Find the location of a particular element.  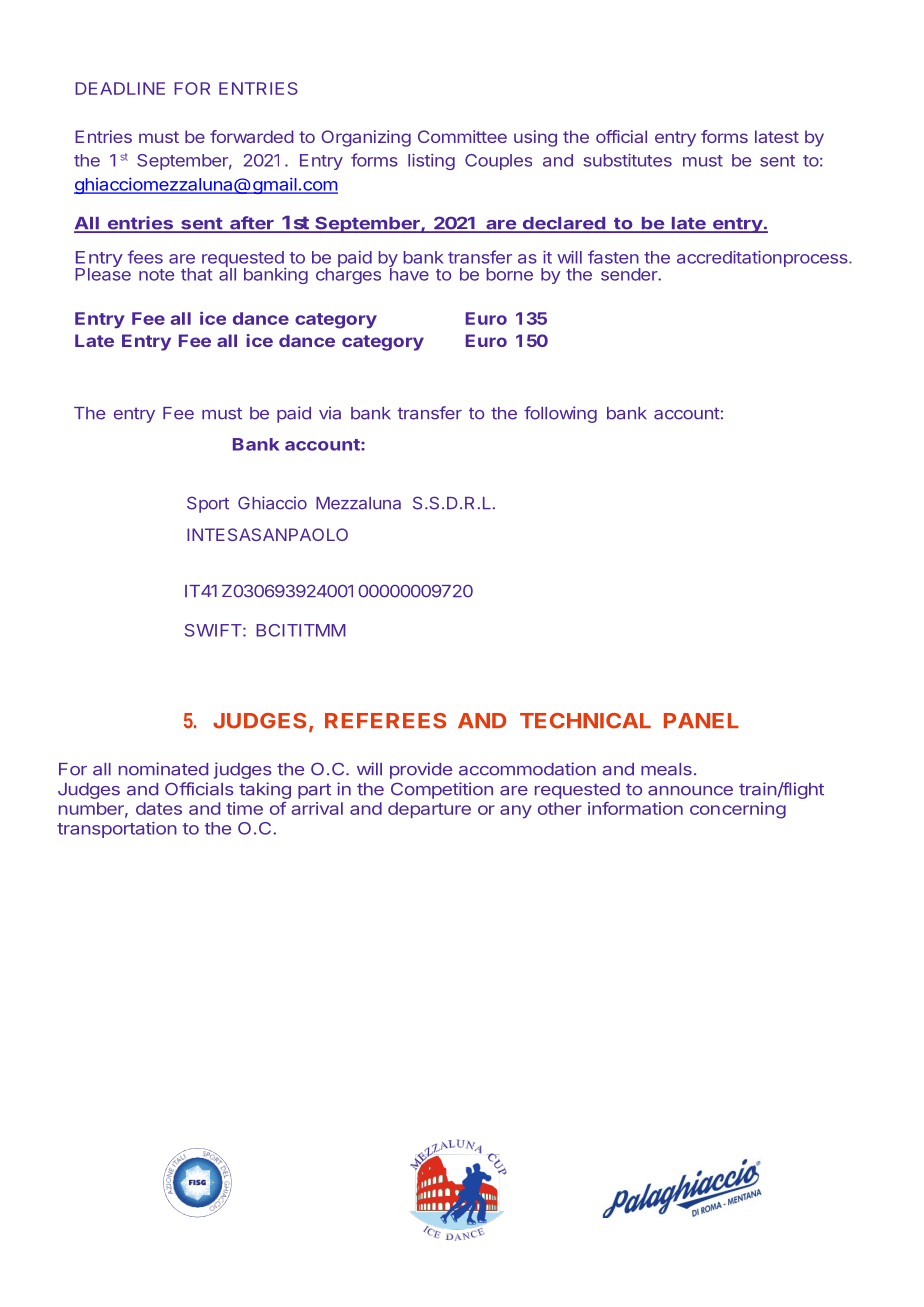

Competition is located at coordinates (442, 790).
